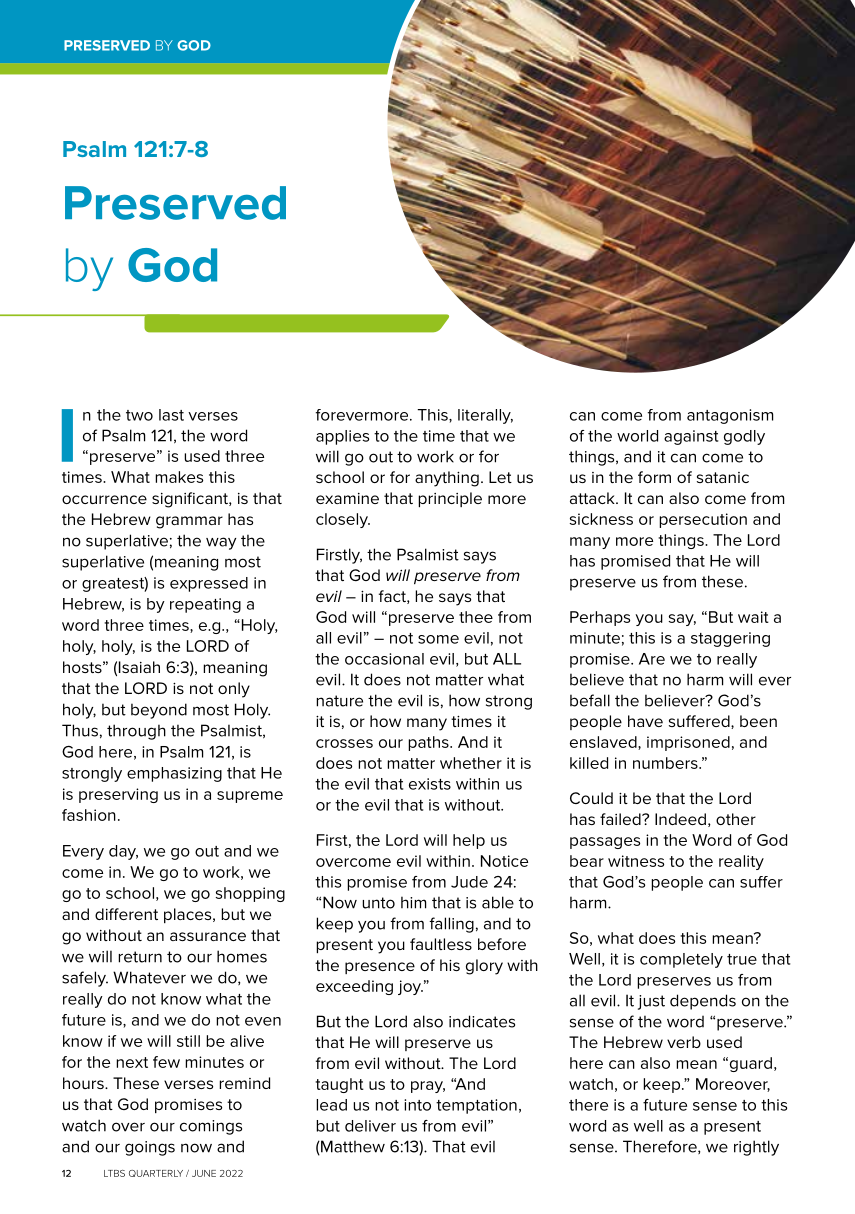 This screenshot has width=855, height=1214. I want to click on applies, so click(342, 437).
